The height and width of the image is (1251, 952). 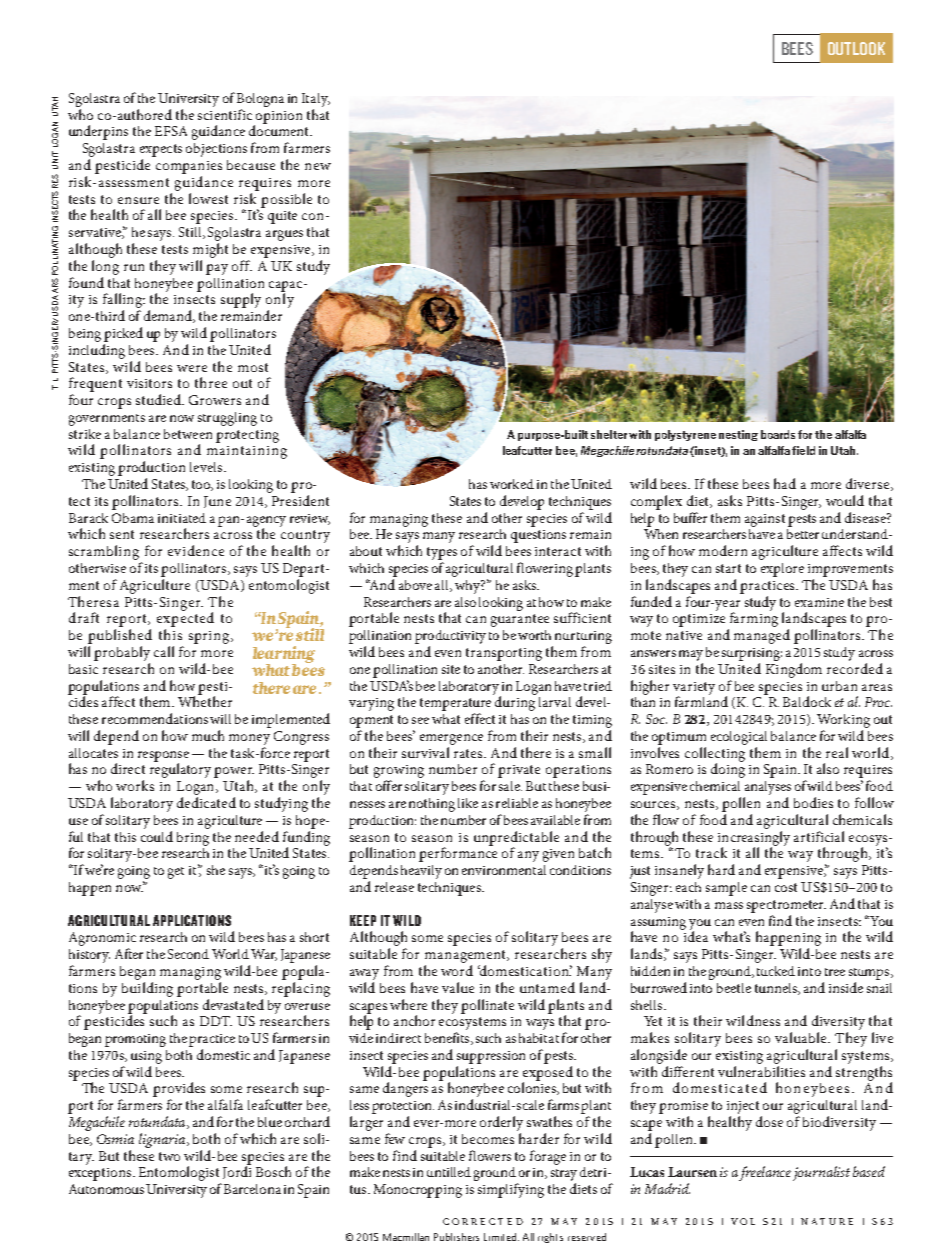 I want to click on two, so click(x=169, y=1156).
